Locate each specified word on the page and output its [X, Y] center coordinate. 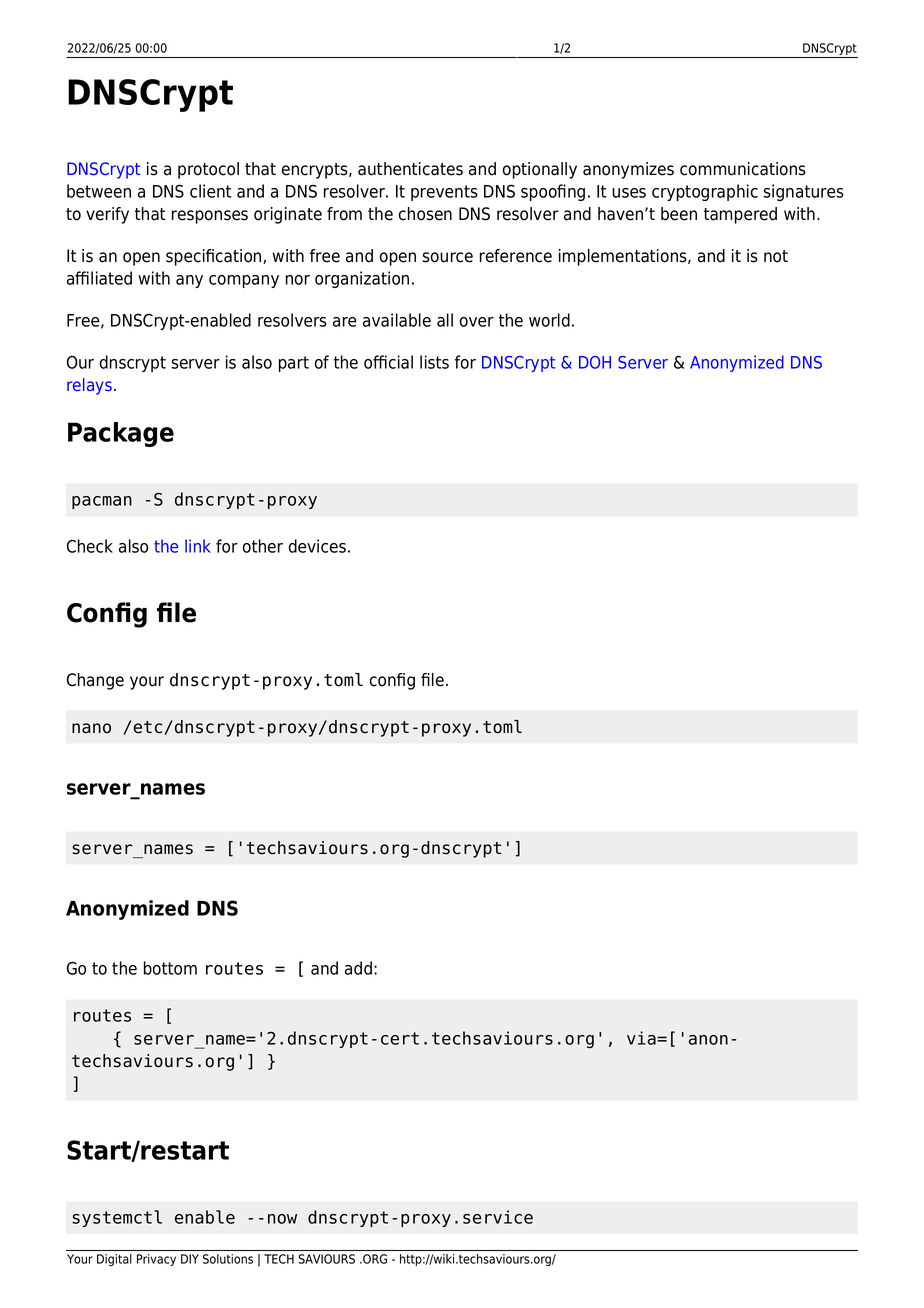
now [282, 1219]
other [263, 546]
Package [121, 434]
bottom [170, 968]
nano [91, 728]
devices [317, 546]
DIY [190, 1259]
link [198, 546]
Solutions [228, 1259]
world [549, 320]
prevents [444, 193]
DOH [595, 362]
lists [434, 362]
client [210, 191]
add [358, 968]
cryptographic [705, 192]
